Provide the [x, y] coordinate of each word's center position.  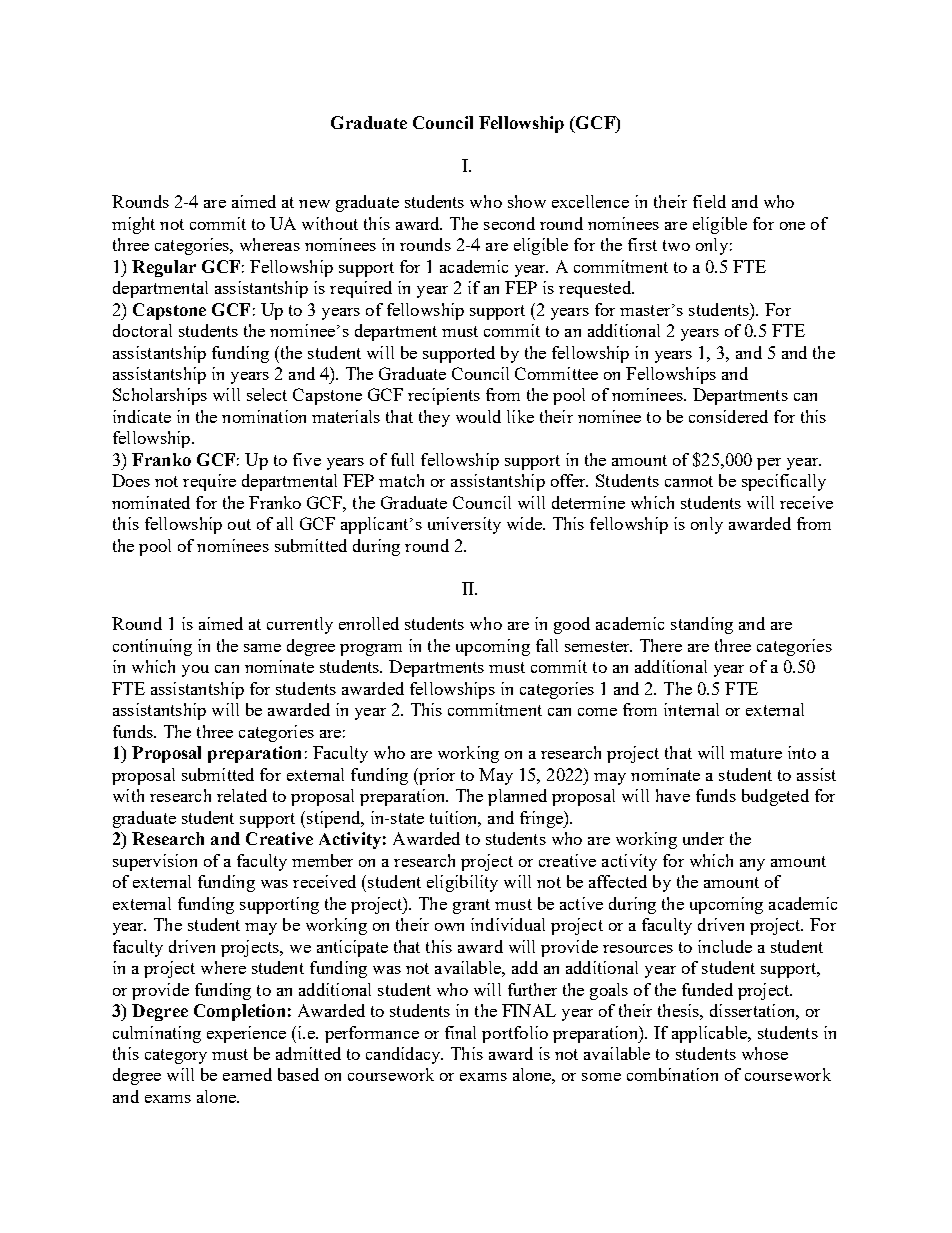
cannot [689, 481]
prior [436, 776]
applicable [710, 1034]
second [509, 223]
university [464, 525]
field [709, 201]
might [133, 225]
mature [756, 753]
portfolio [515, 1034]
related [242, 795]
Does [131, 480]
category [176, 1056]
